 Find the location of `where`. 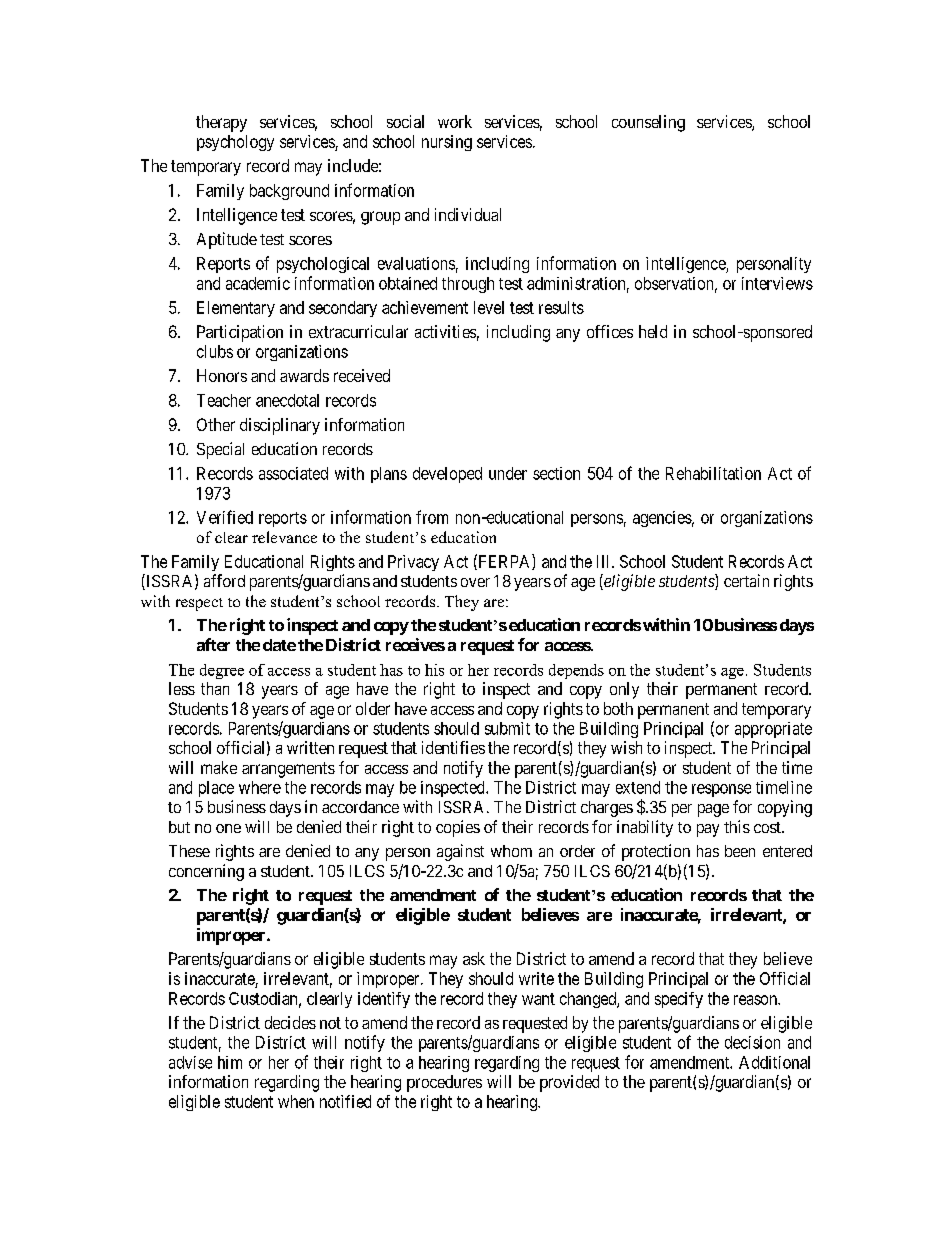

where is located at coordinates (260, 787).
